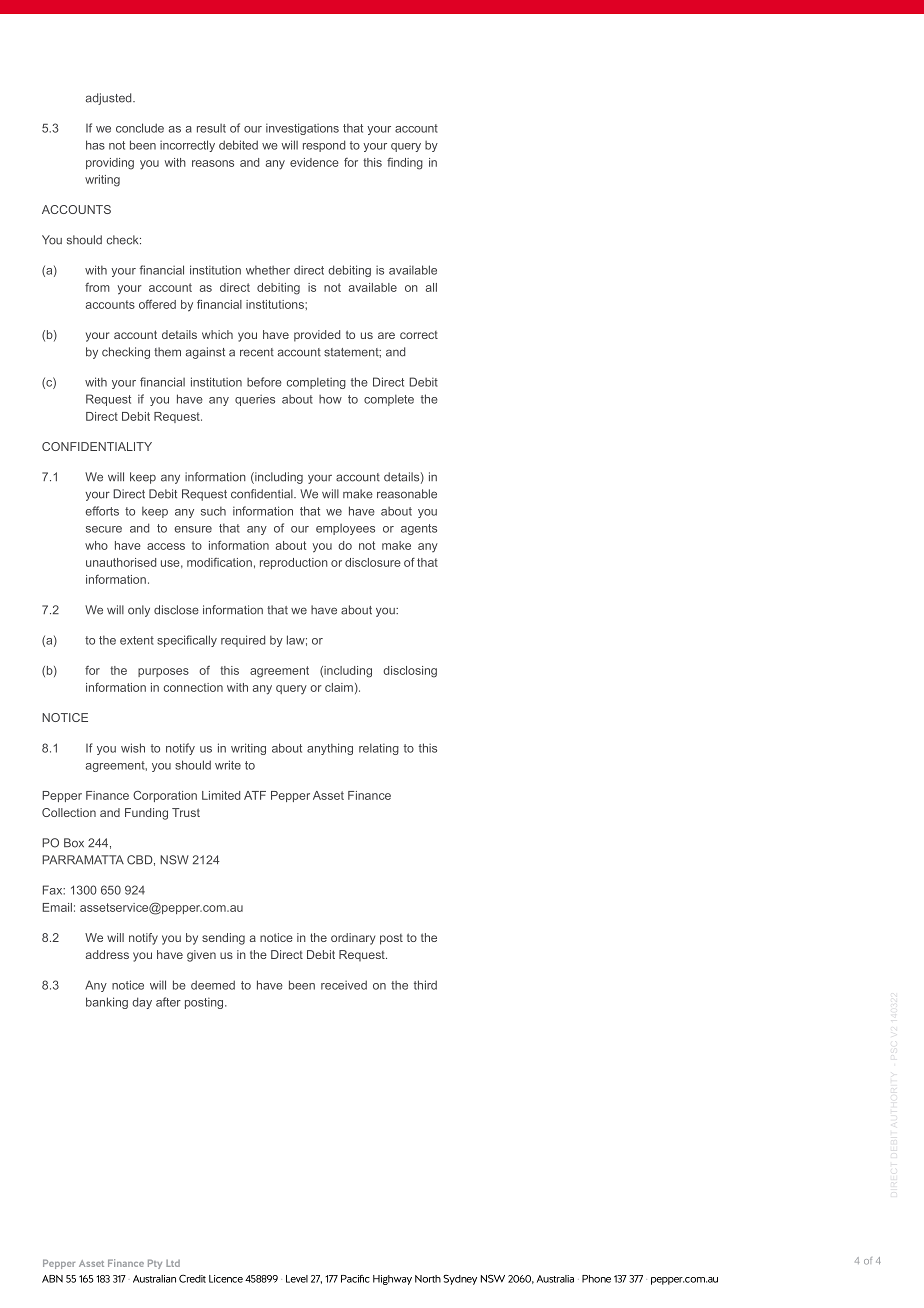  Describe the element at coordinates (405, 164) in the image. I see `finding` at that location.
